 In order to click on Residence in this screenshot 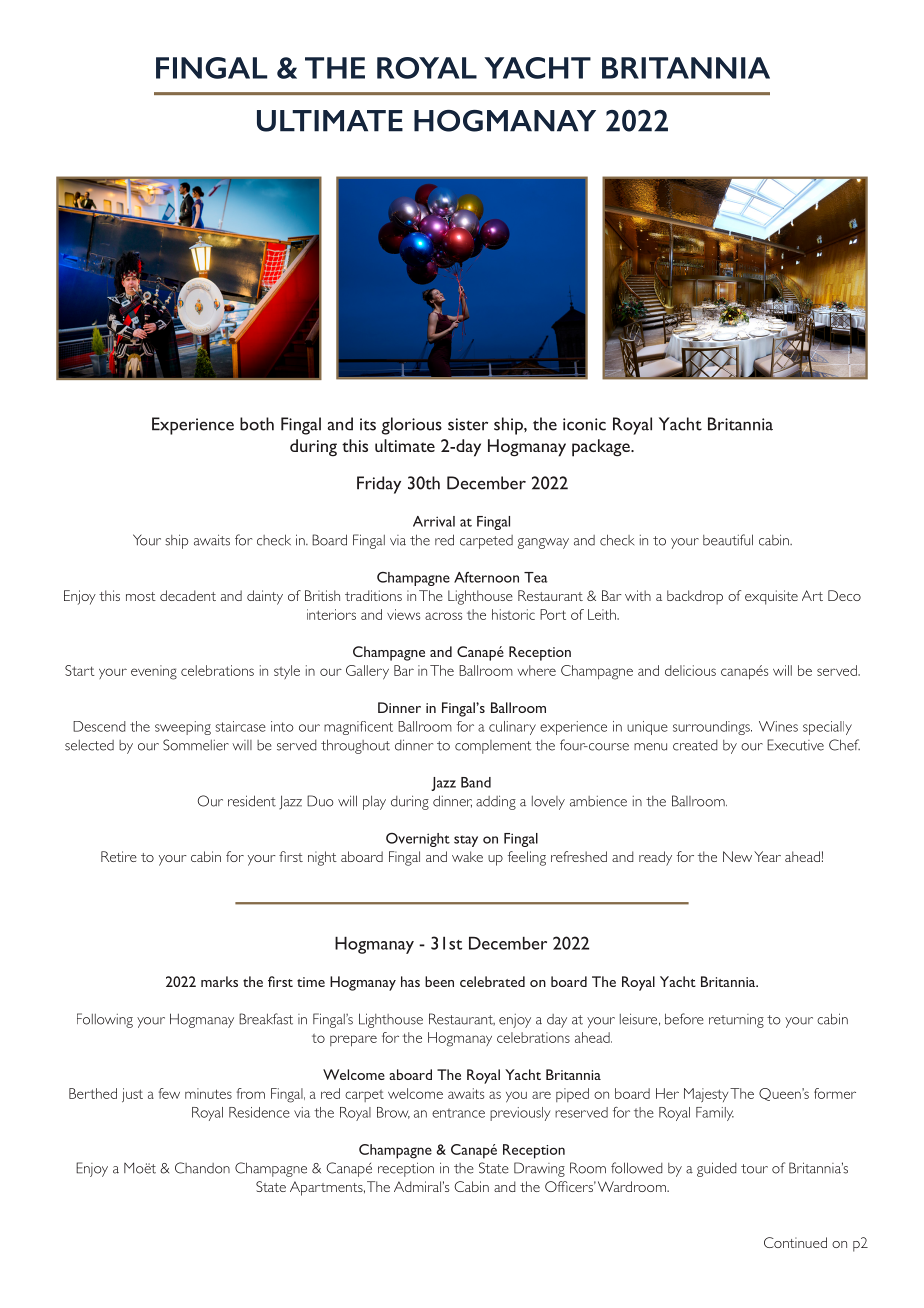, I will do `click(259, 1112)`.
